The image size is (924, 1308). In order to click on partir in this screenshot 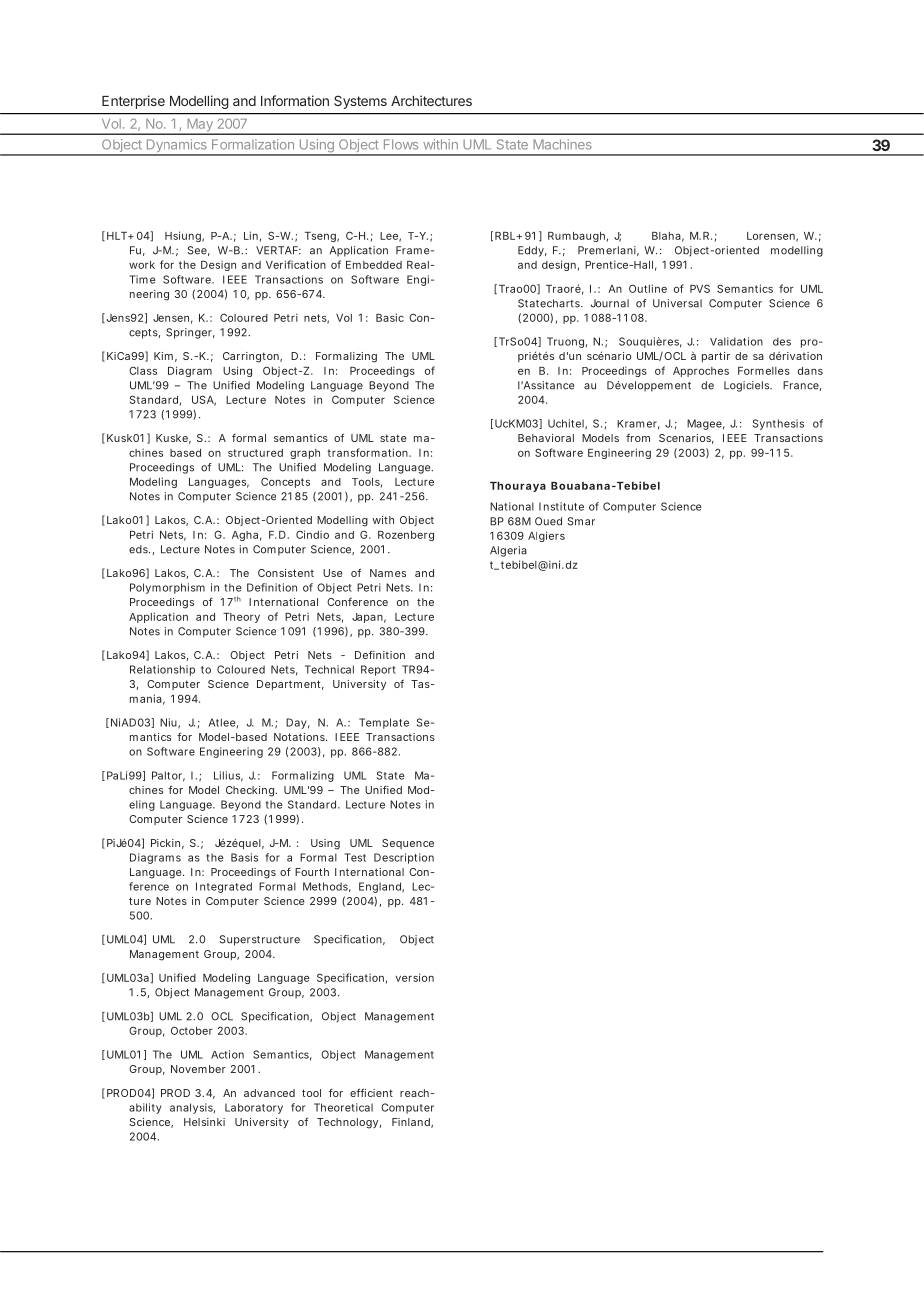, I will do `click(716, 357)`.
